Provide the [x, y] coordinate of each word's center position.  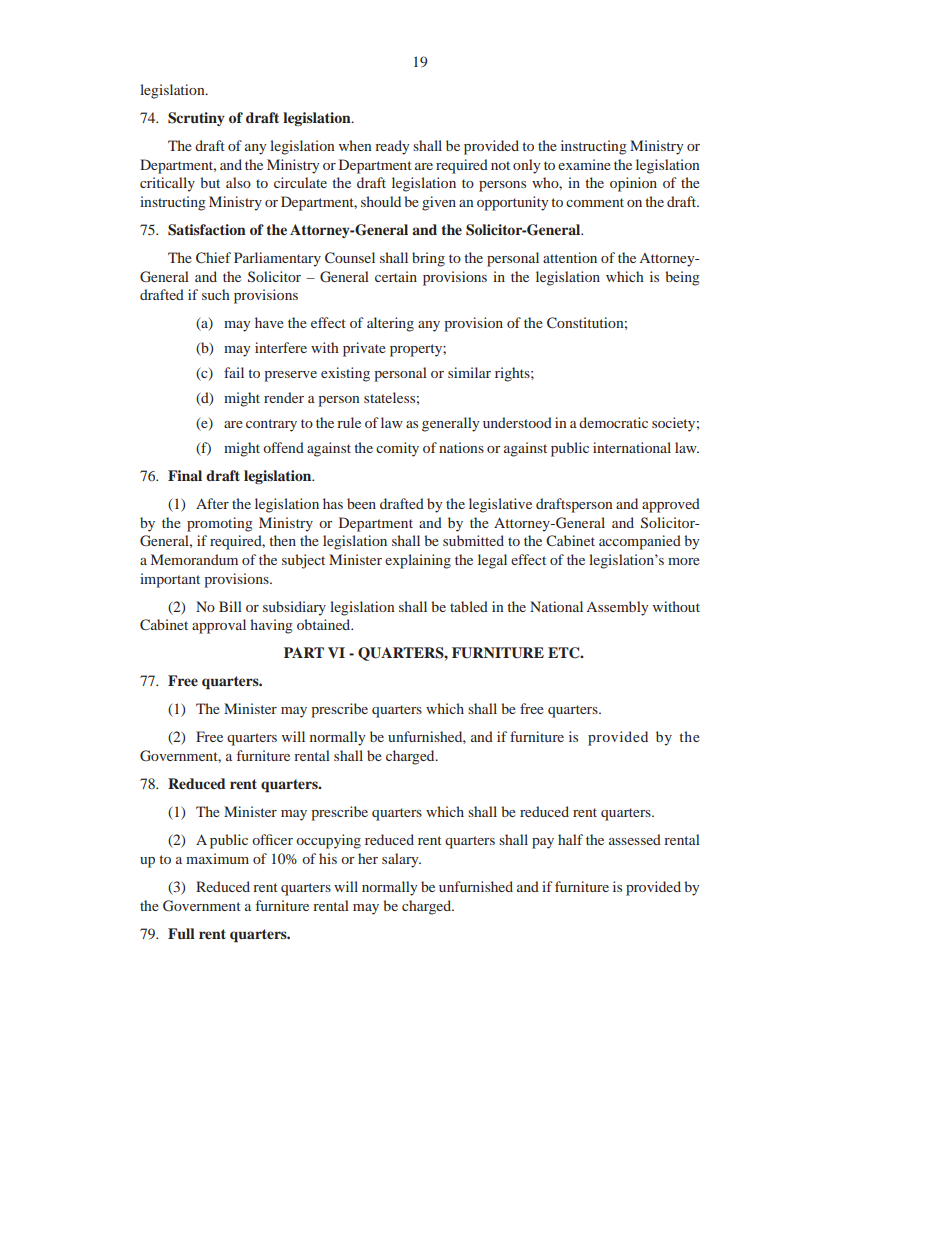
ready [392, 147]
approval [219, 626]
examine [584, 164]
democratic [613, 422]
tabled [469, 606]
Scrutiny [196, 119]
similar [469, 372]
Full [181, 933]
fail [234, 372]
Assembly [617, 608]
